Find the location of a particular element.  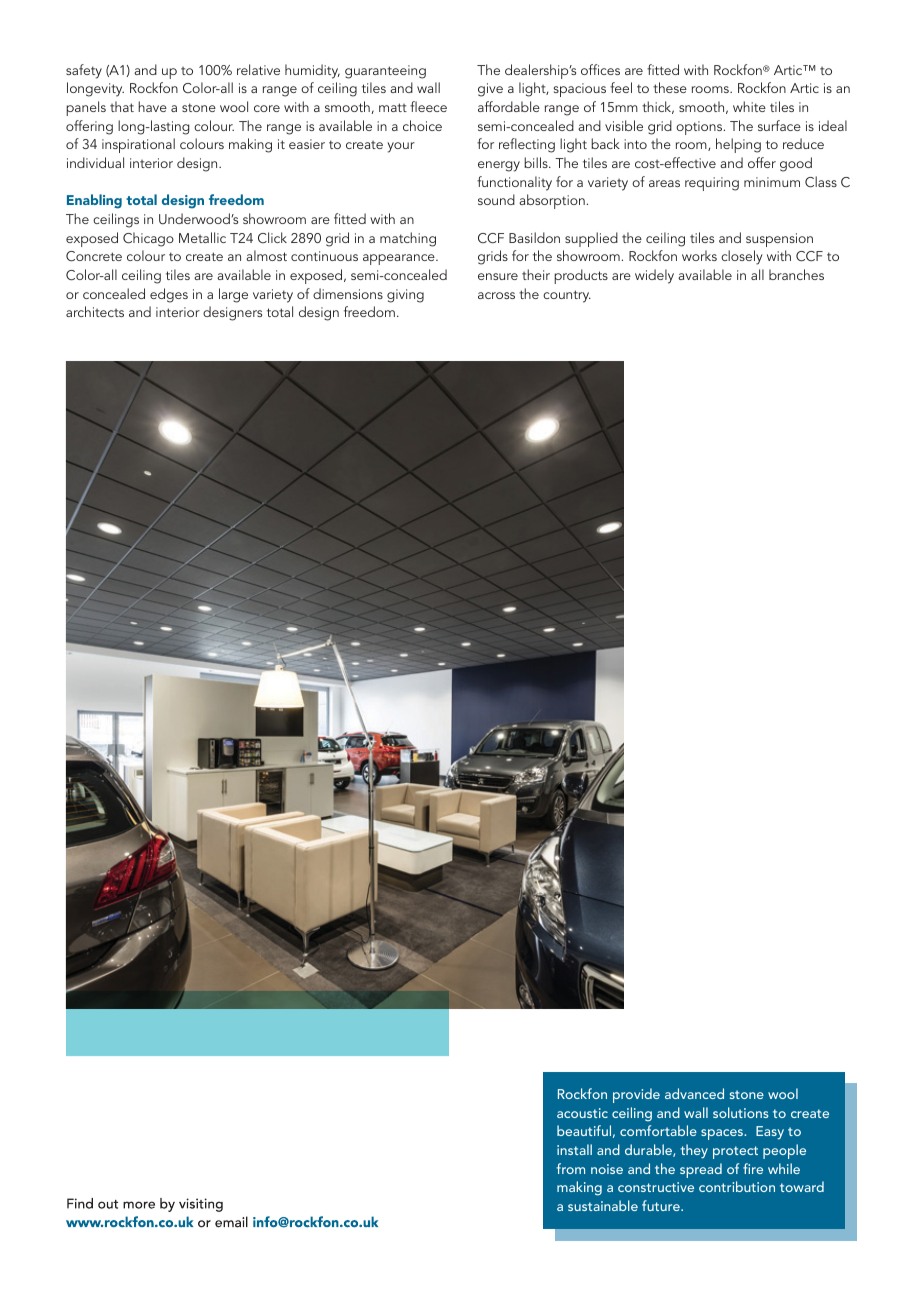

provide is located at coordinates (636, 1095).
